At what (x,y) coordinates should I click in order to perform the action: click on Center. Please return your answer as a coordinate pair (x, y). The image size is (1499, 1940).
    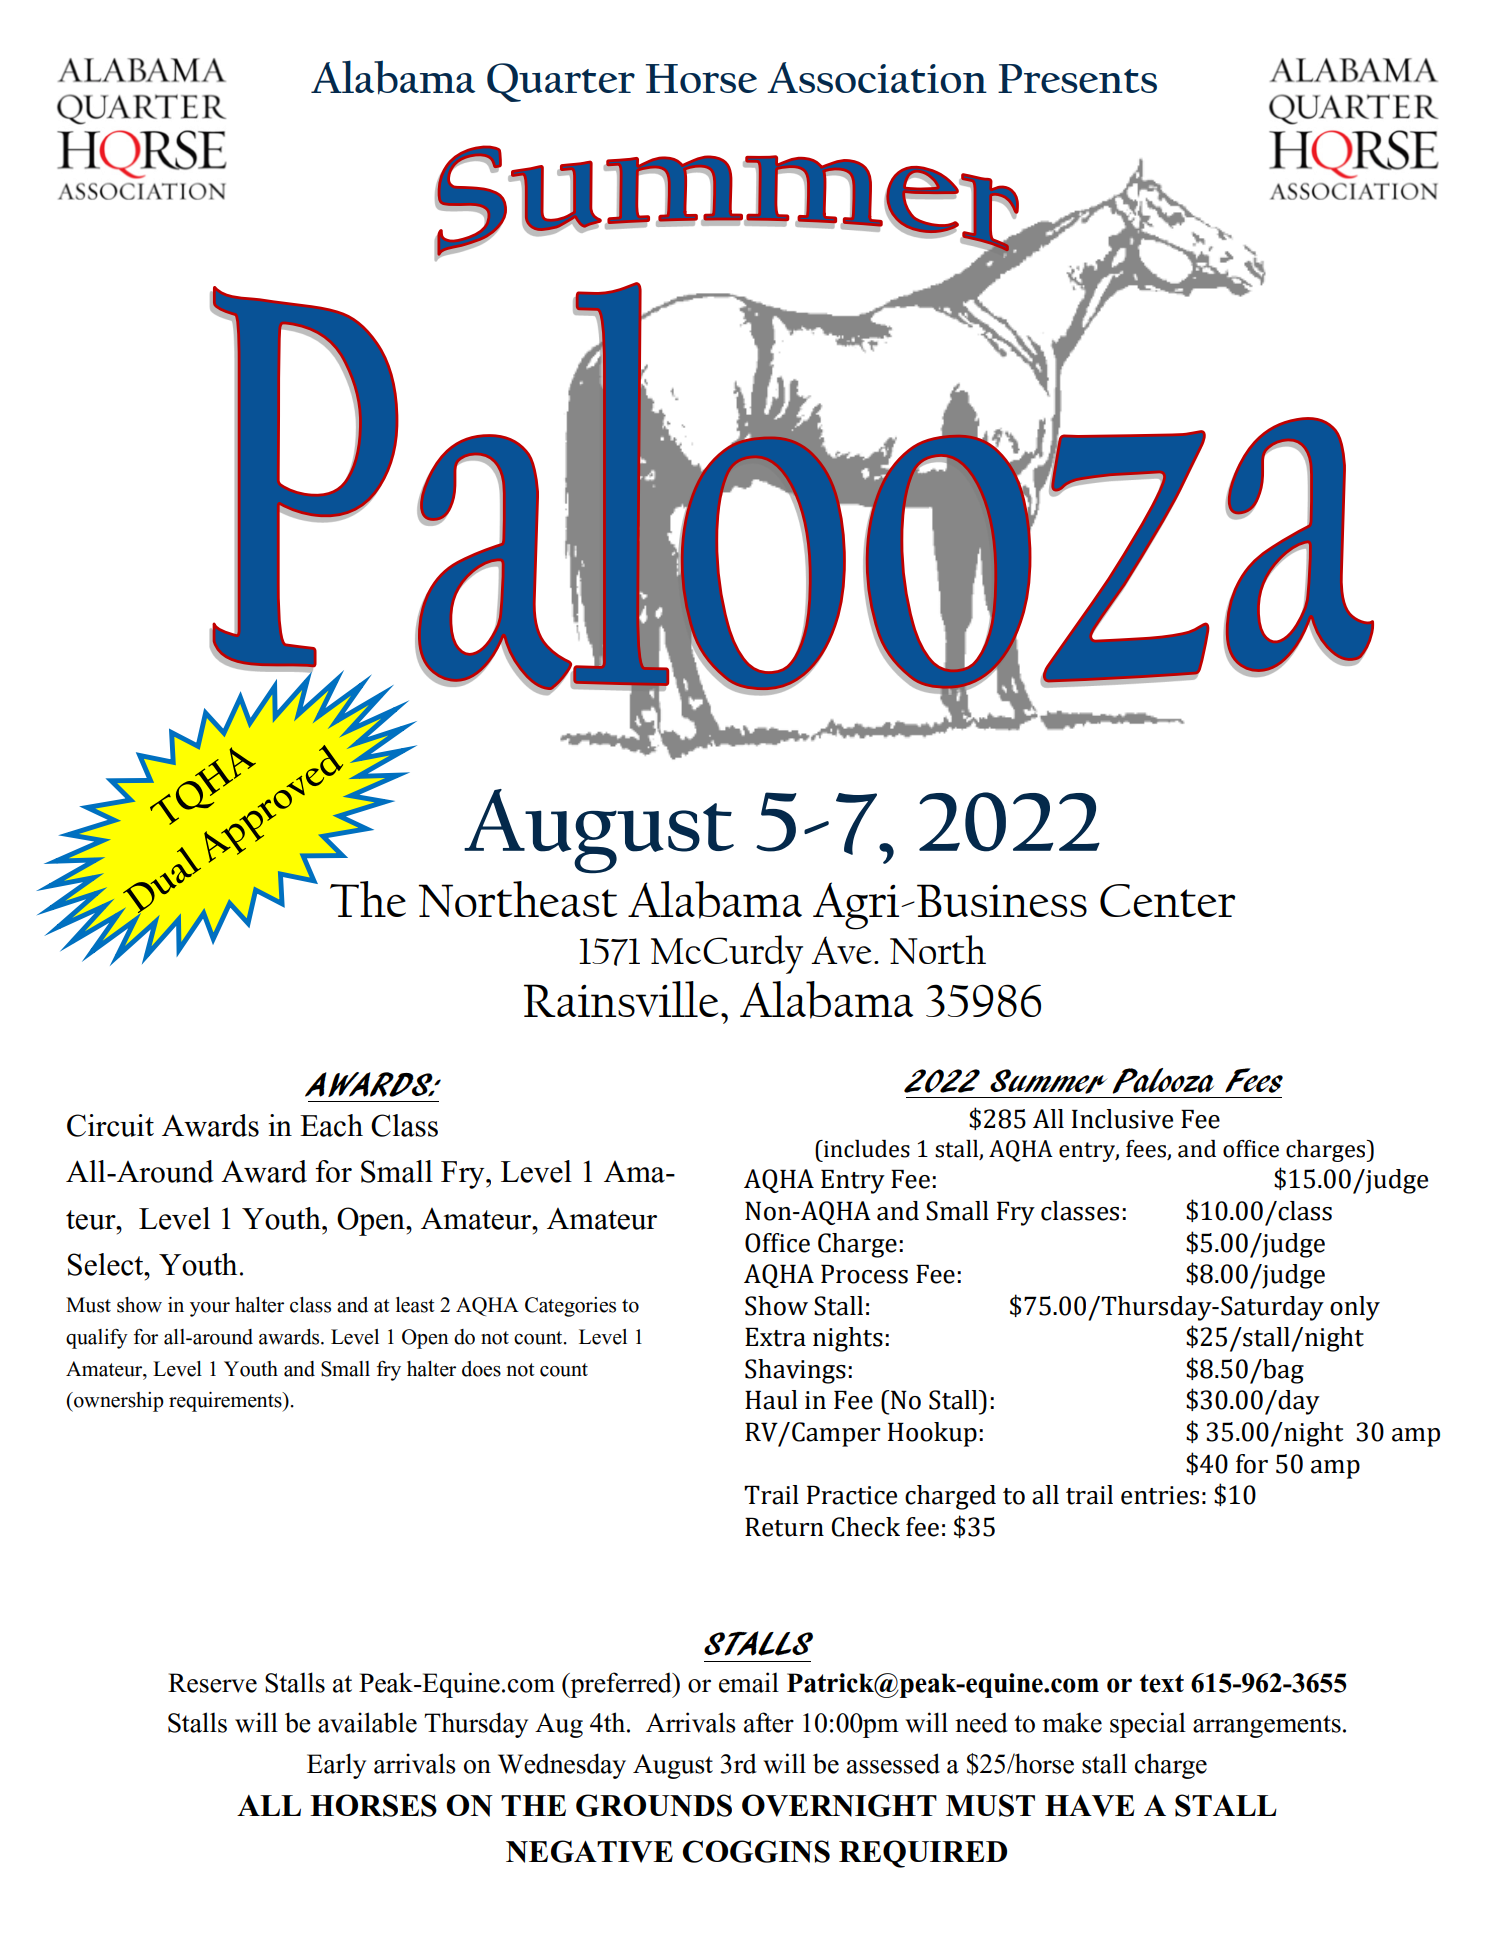
    Looking at the image, I should click on (1167, 900).
